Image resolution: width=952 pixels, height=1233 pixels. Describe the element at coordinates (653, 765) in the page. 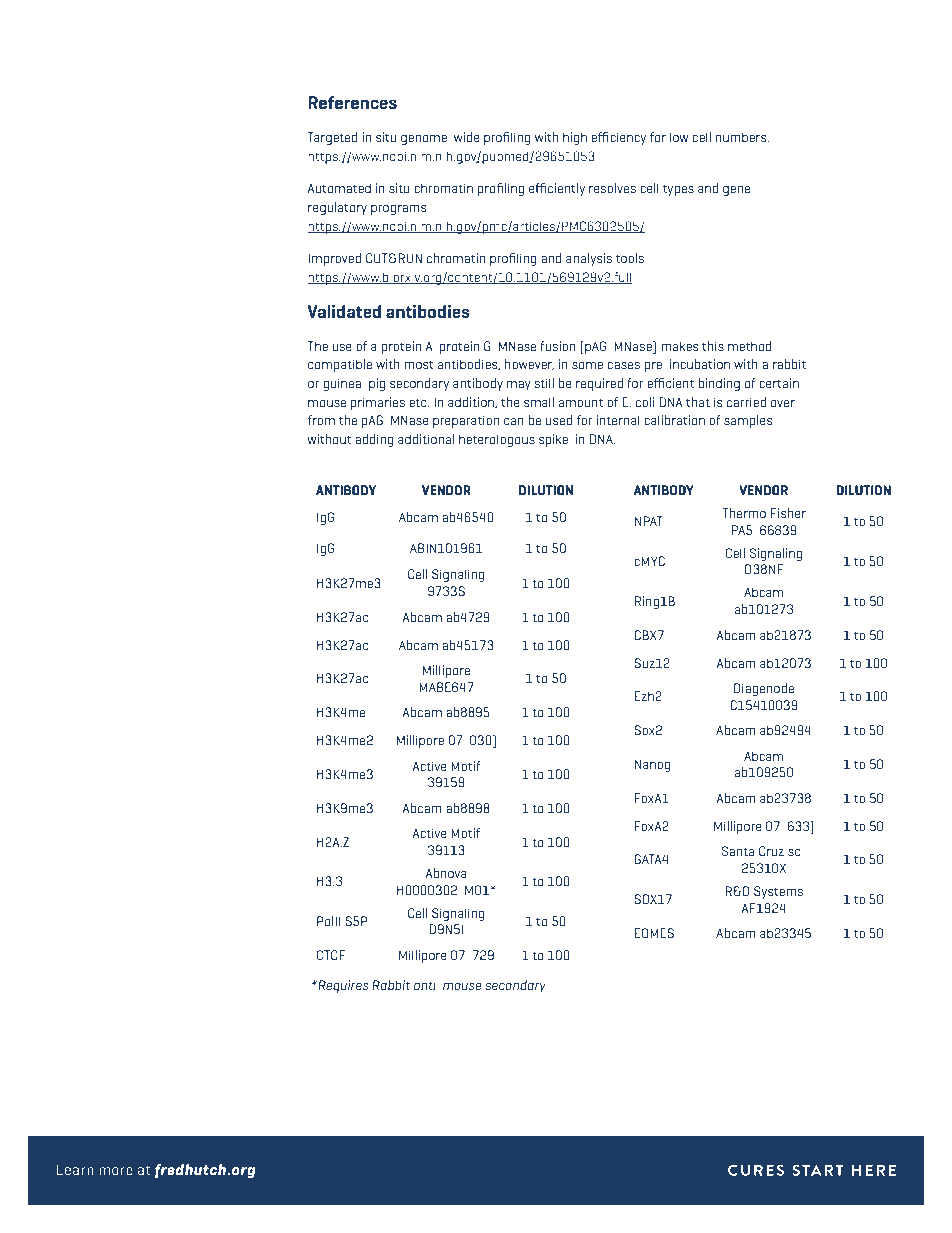

I see `Nanog` at that location.
